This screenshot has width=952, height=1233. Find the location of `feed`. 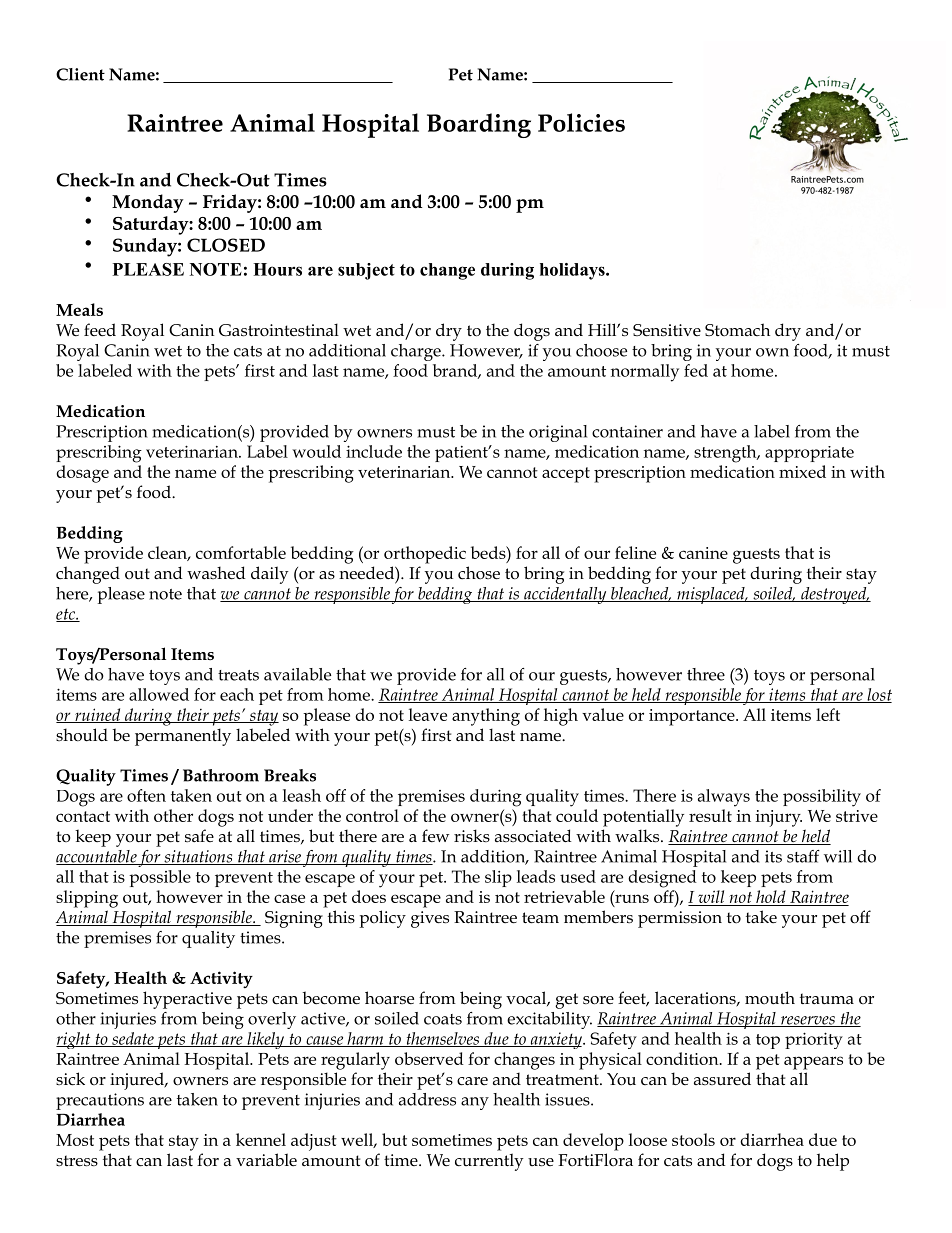

feed is located at coordinates (100, 329).
